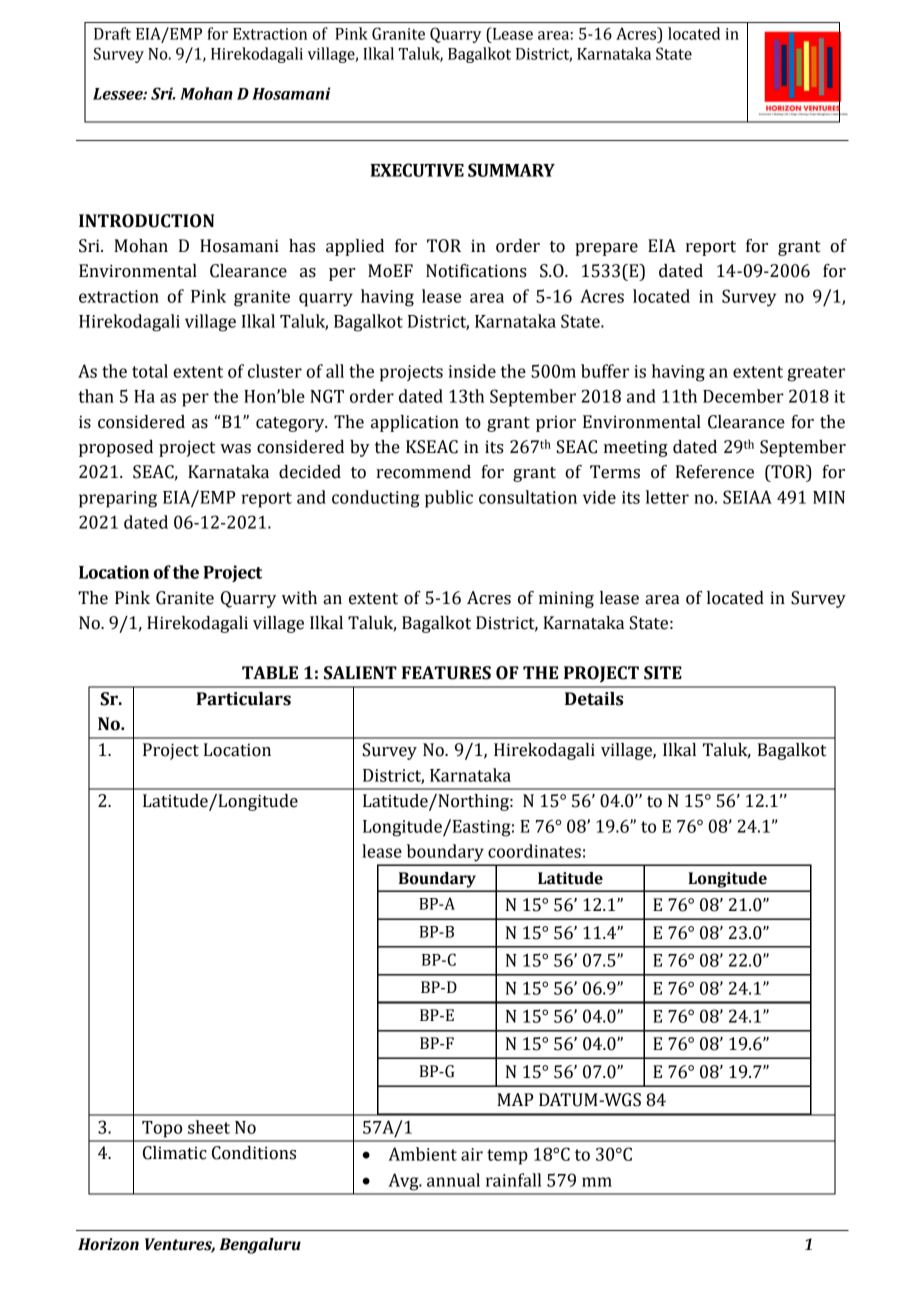 This page has height=1307, width=924. Describe the element at coordinates (534, 851) in the page. I see `coordinates` at that location.
